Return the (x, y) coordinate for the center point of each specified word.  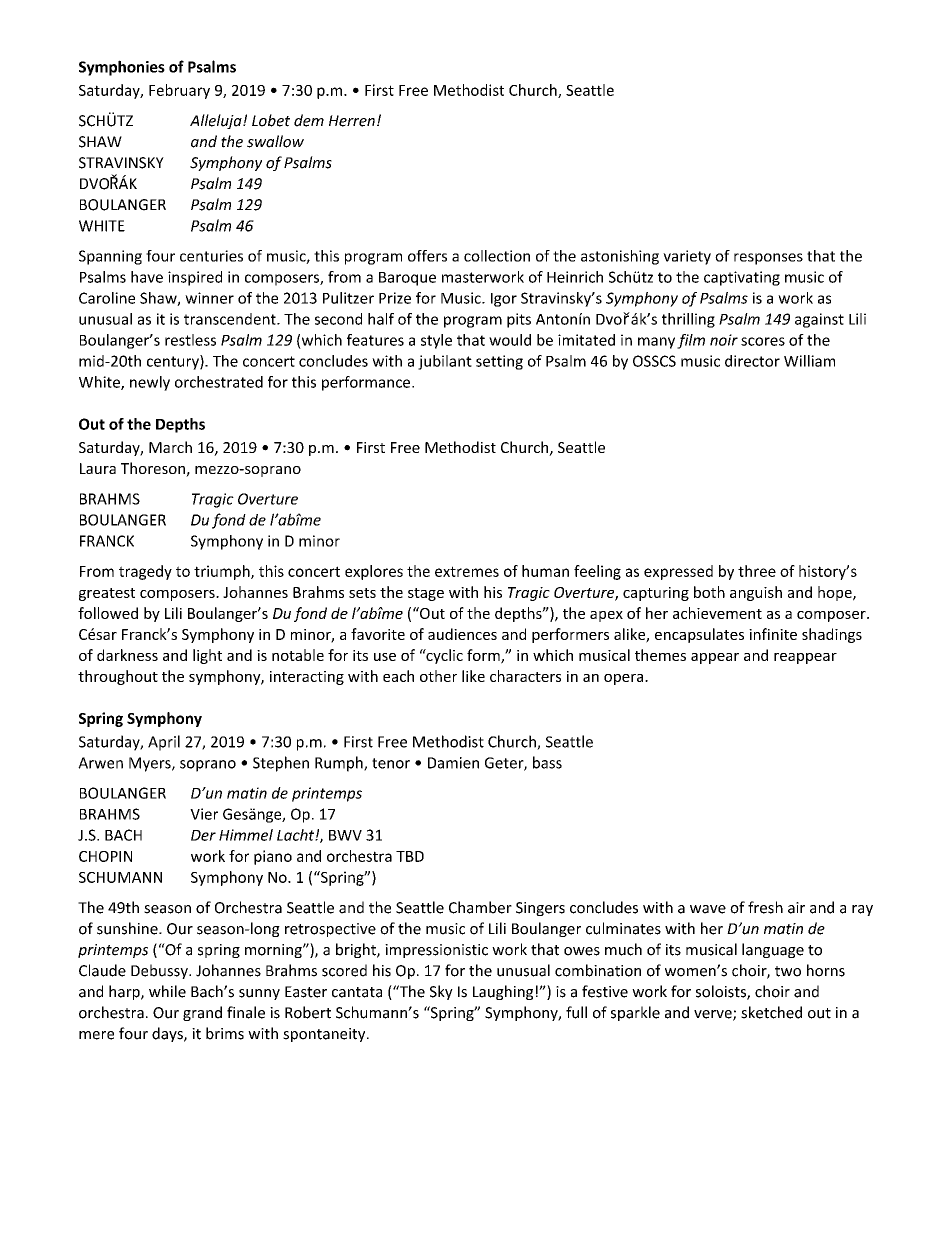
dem (309, 120)
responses (768, 259)
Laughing (503, 992)
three (757, 571)
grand (202, 1013)
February (179, 91)
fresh (765, 907)
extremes (467, 571)
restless (190, 340)
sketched (771, 1012)
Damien (453, 763)
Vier (204, 814)
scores (763, 341)
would (510, 340)
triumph (223, 572)
